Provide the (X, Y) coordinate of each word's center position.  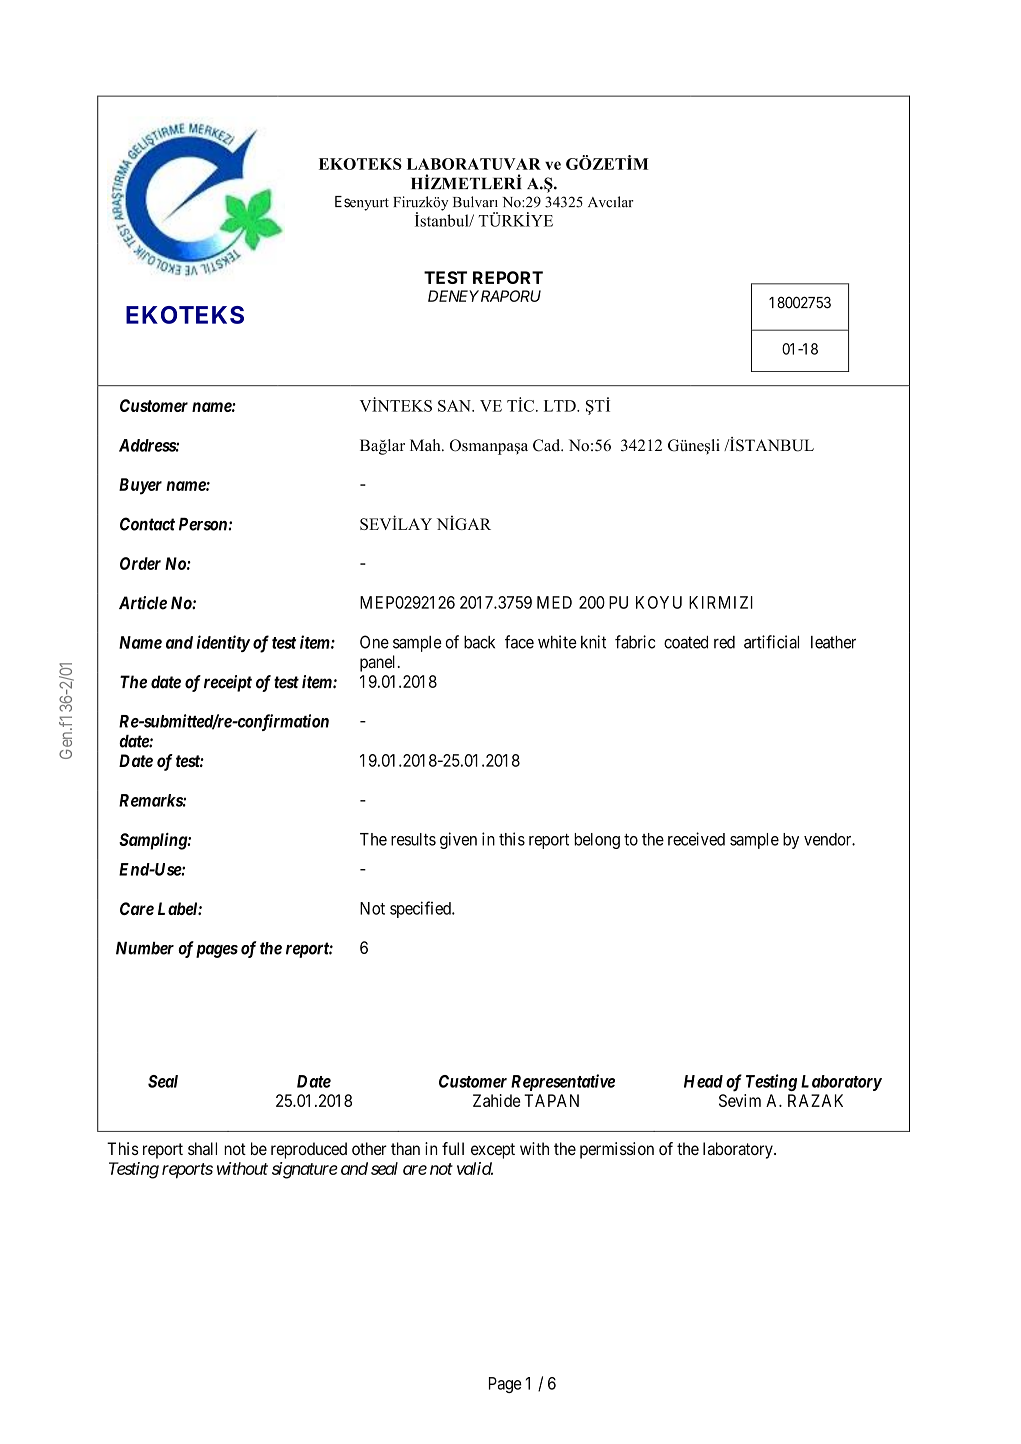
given (458, 840)
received (696, 839)
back (479, 642)
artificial (771, 642)
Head (703, 1081)
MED (554, 602)
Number (145, 948)
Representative (563, 1082)
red (724, 642)
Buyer (140, 486)
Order (140, 563)
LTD (561, 406)
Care (137, 908)
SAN (455, 406)
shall (202, 1148)
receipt (228, 683)
